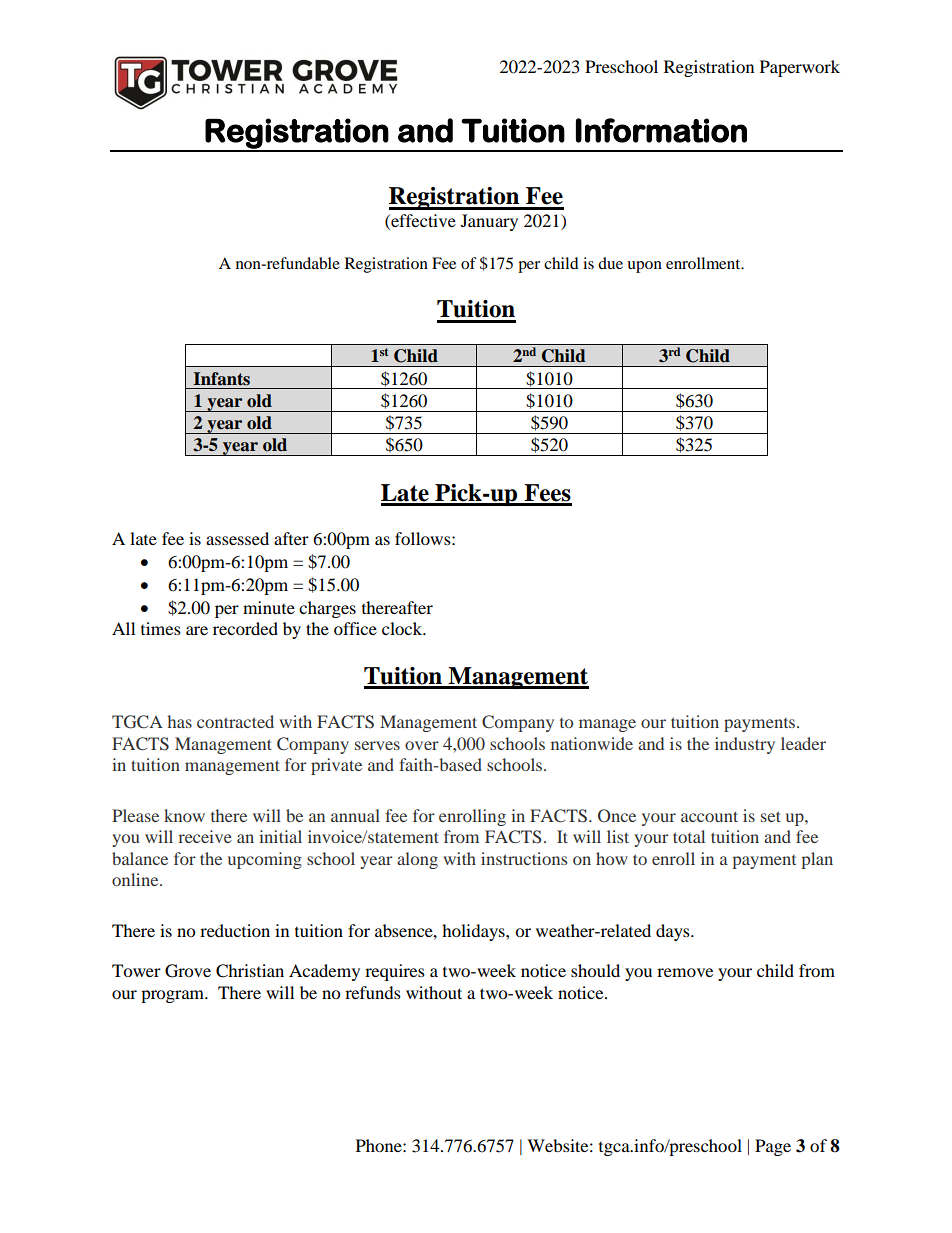 The width and height of the screenshot is (952, 1233). I want to click on industry, so click(745, 745).
